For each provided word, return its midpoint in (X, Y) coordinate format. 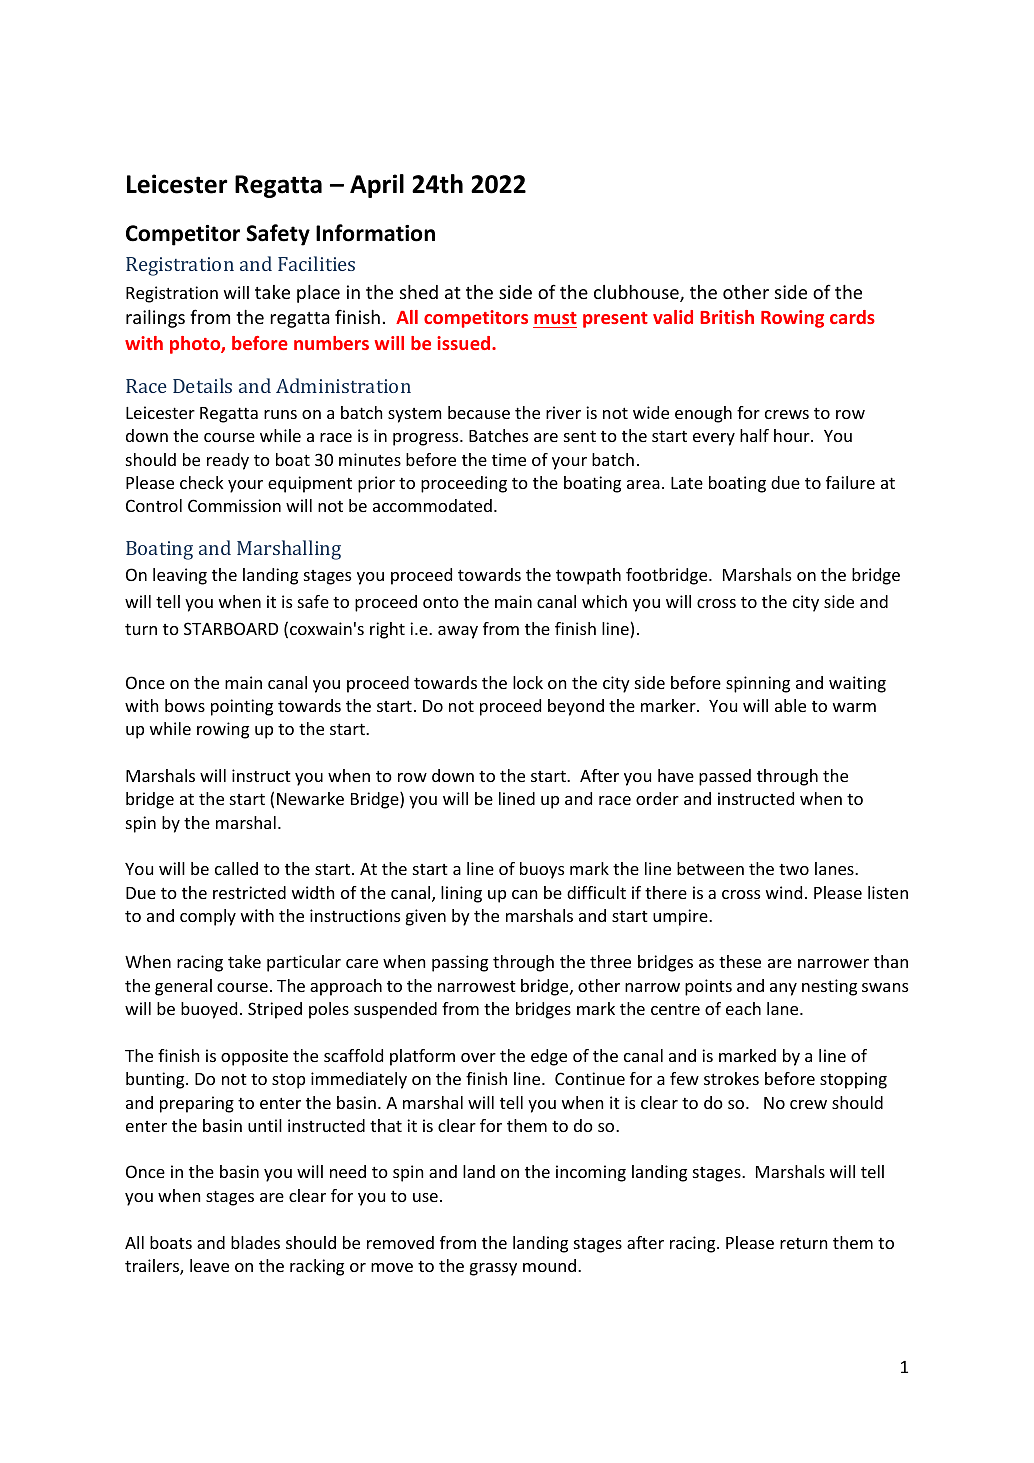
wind (784, 892)
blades (255, 1242)
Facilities (316, 263)
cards (852, 317)
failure (850, 482)
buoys (542, 870)
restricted (249, 892)
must (555, 318)
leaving (180, 576)
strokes (731, 1078)
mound (549, 1265)
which (604, 601)
